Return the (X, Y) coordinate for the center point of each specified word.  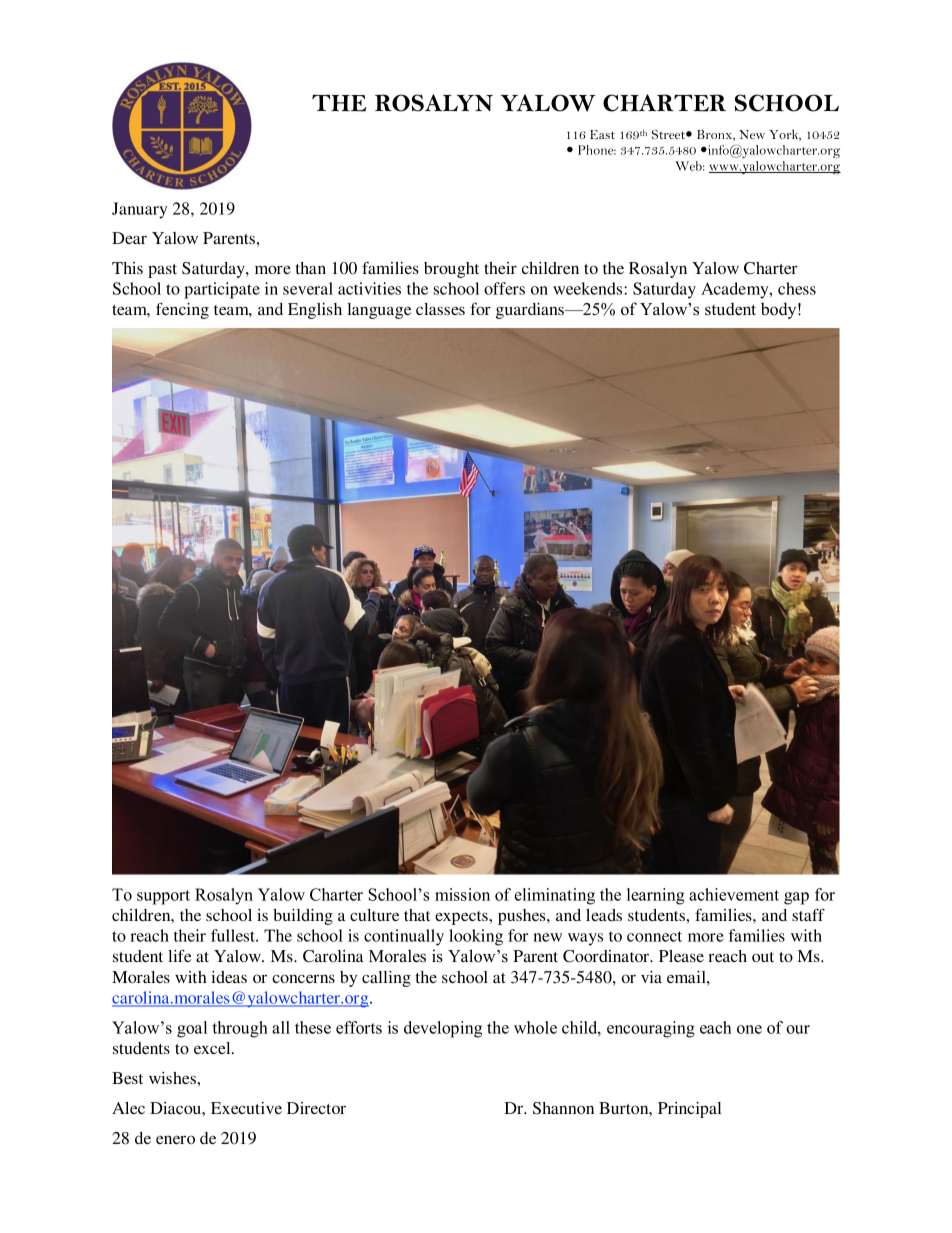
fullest (234, 935)
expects (462, 918)
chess (797, 288)
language (379, 311)
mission (462, 894)
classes (440, 309)
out (763, 957)
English (315, 311)
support (163, 897)
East (602, 134)
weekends (589, 288)
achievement (734, 894)
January (139, 210)
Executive (246, 1108)
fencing (182, 310)
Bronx (716, 135)
